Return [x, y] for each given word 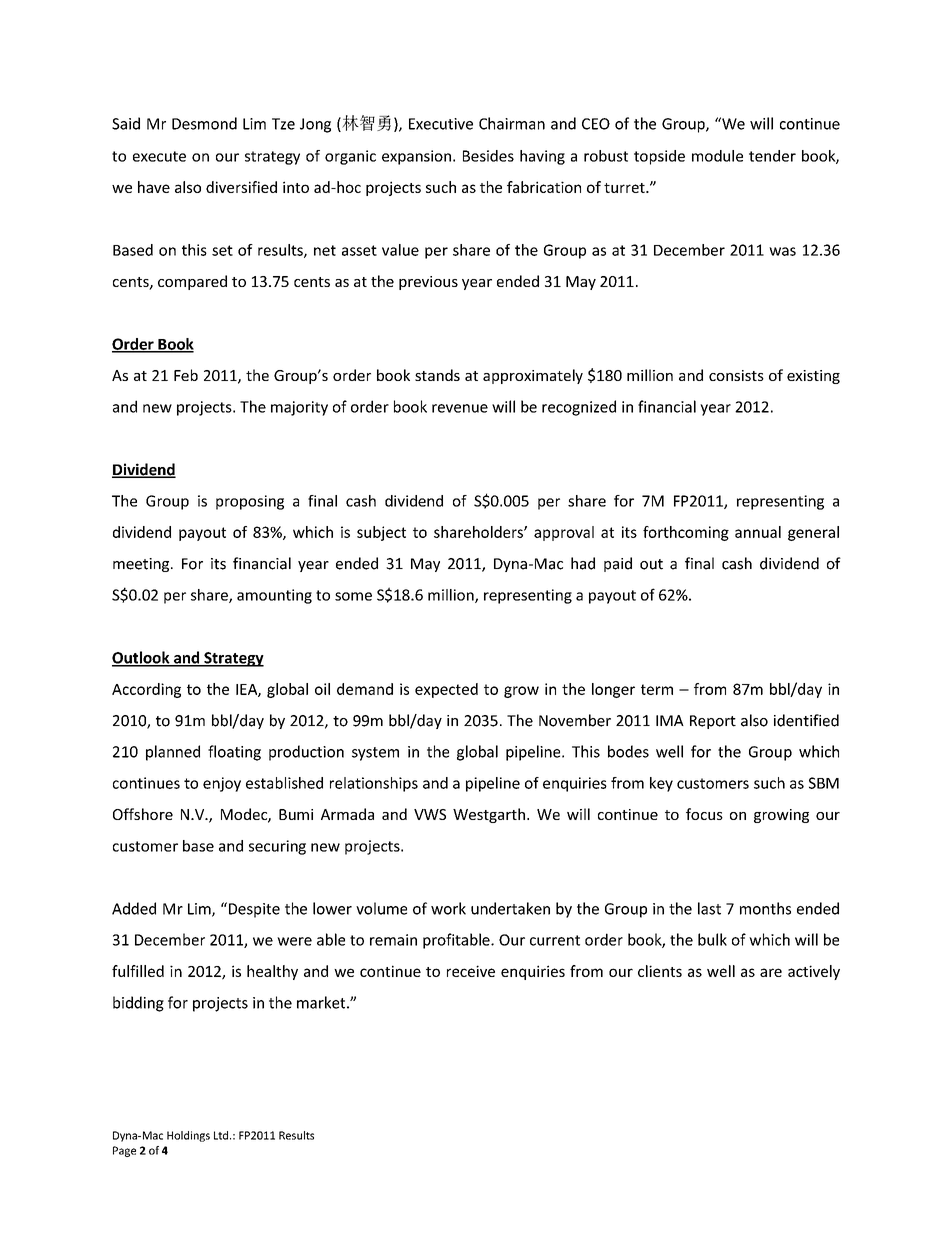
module [717, 156]
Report [713, 722]
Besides [488, 156]
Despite [253, 910]
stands [437, 375]
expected [446, 690]
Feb [186, 375]
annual [758, 532]
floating [234, 753]
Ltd [221, 1135]
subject [381, 533]
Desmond [204, 123]
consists [736, 375]
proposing [250, 502]
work [448, 908]
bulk [712, 939]
